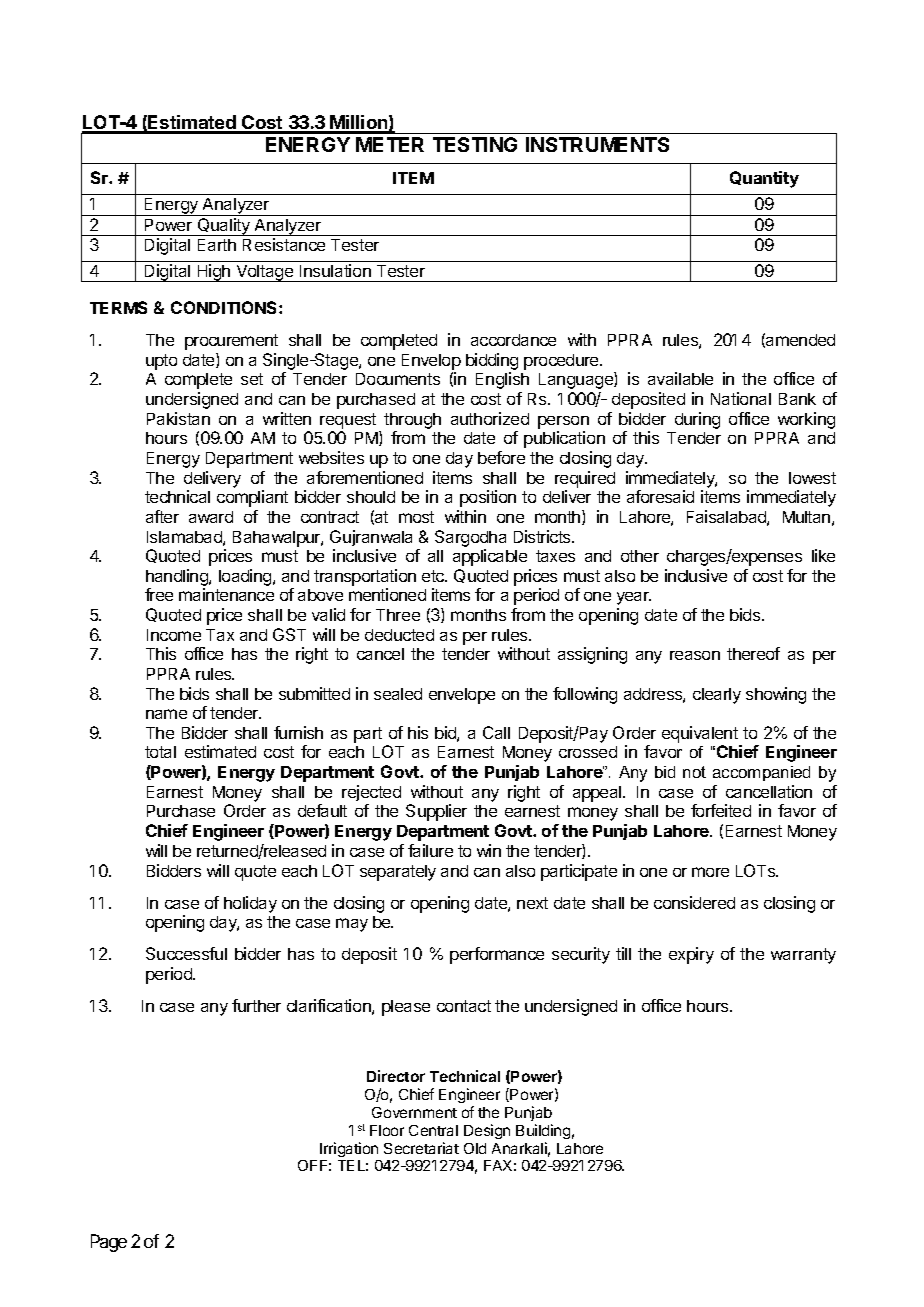 Image resolution: width=924 pixels, height=1307 pixels. Describe the element at coordinates (691, 955) in the screenshot. I see `expiry` at that location.
